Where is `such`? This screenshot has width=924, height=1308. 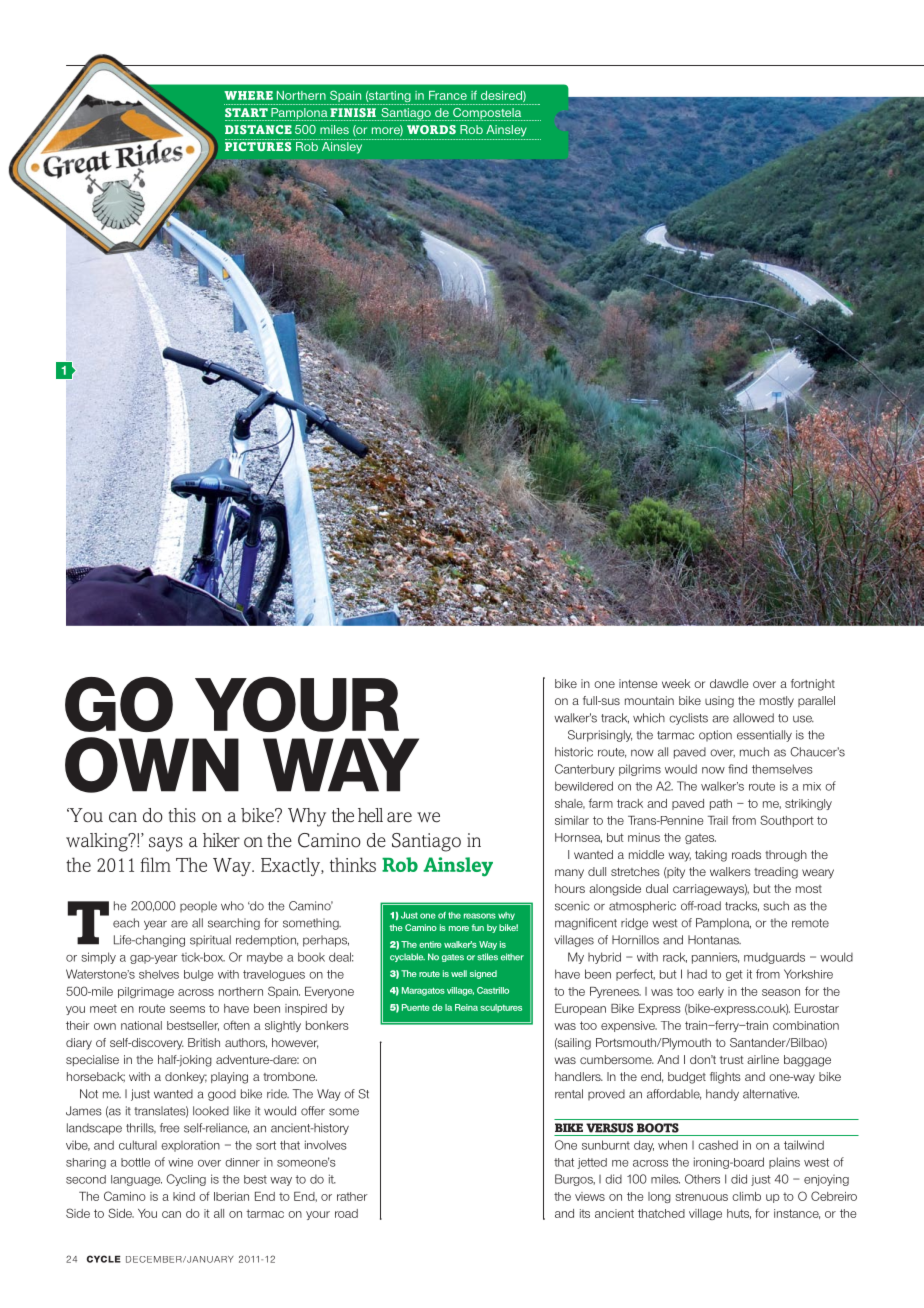 such is located at coordinates (776, 906).
